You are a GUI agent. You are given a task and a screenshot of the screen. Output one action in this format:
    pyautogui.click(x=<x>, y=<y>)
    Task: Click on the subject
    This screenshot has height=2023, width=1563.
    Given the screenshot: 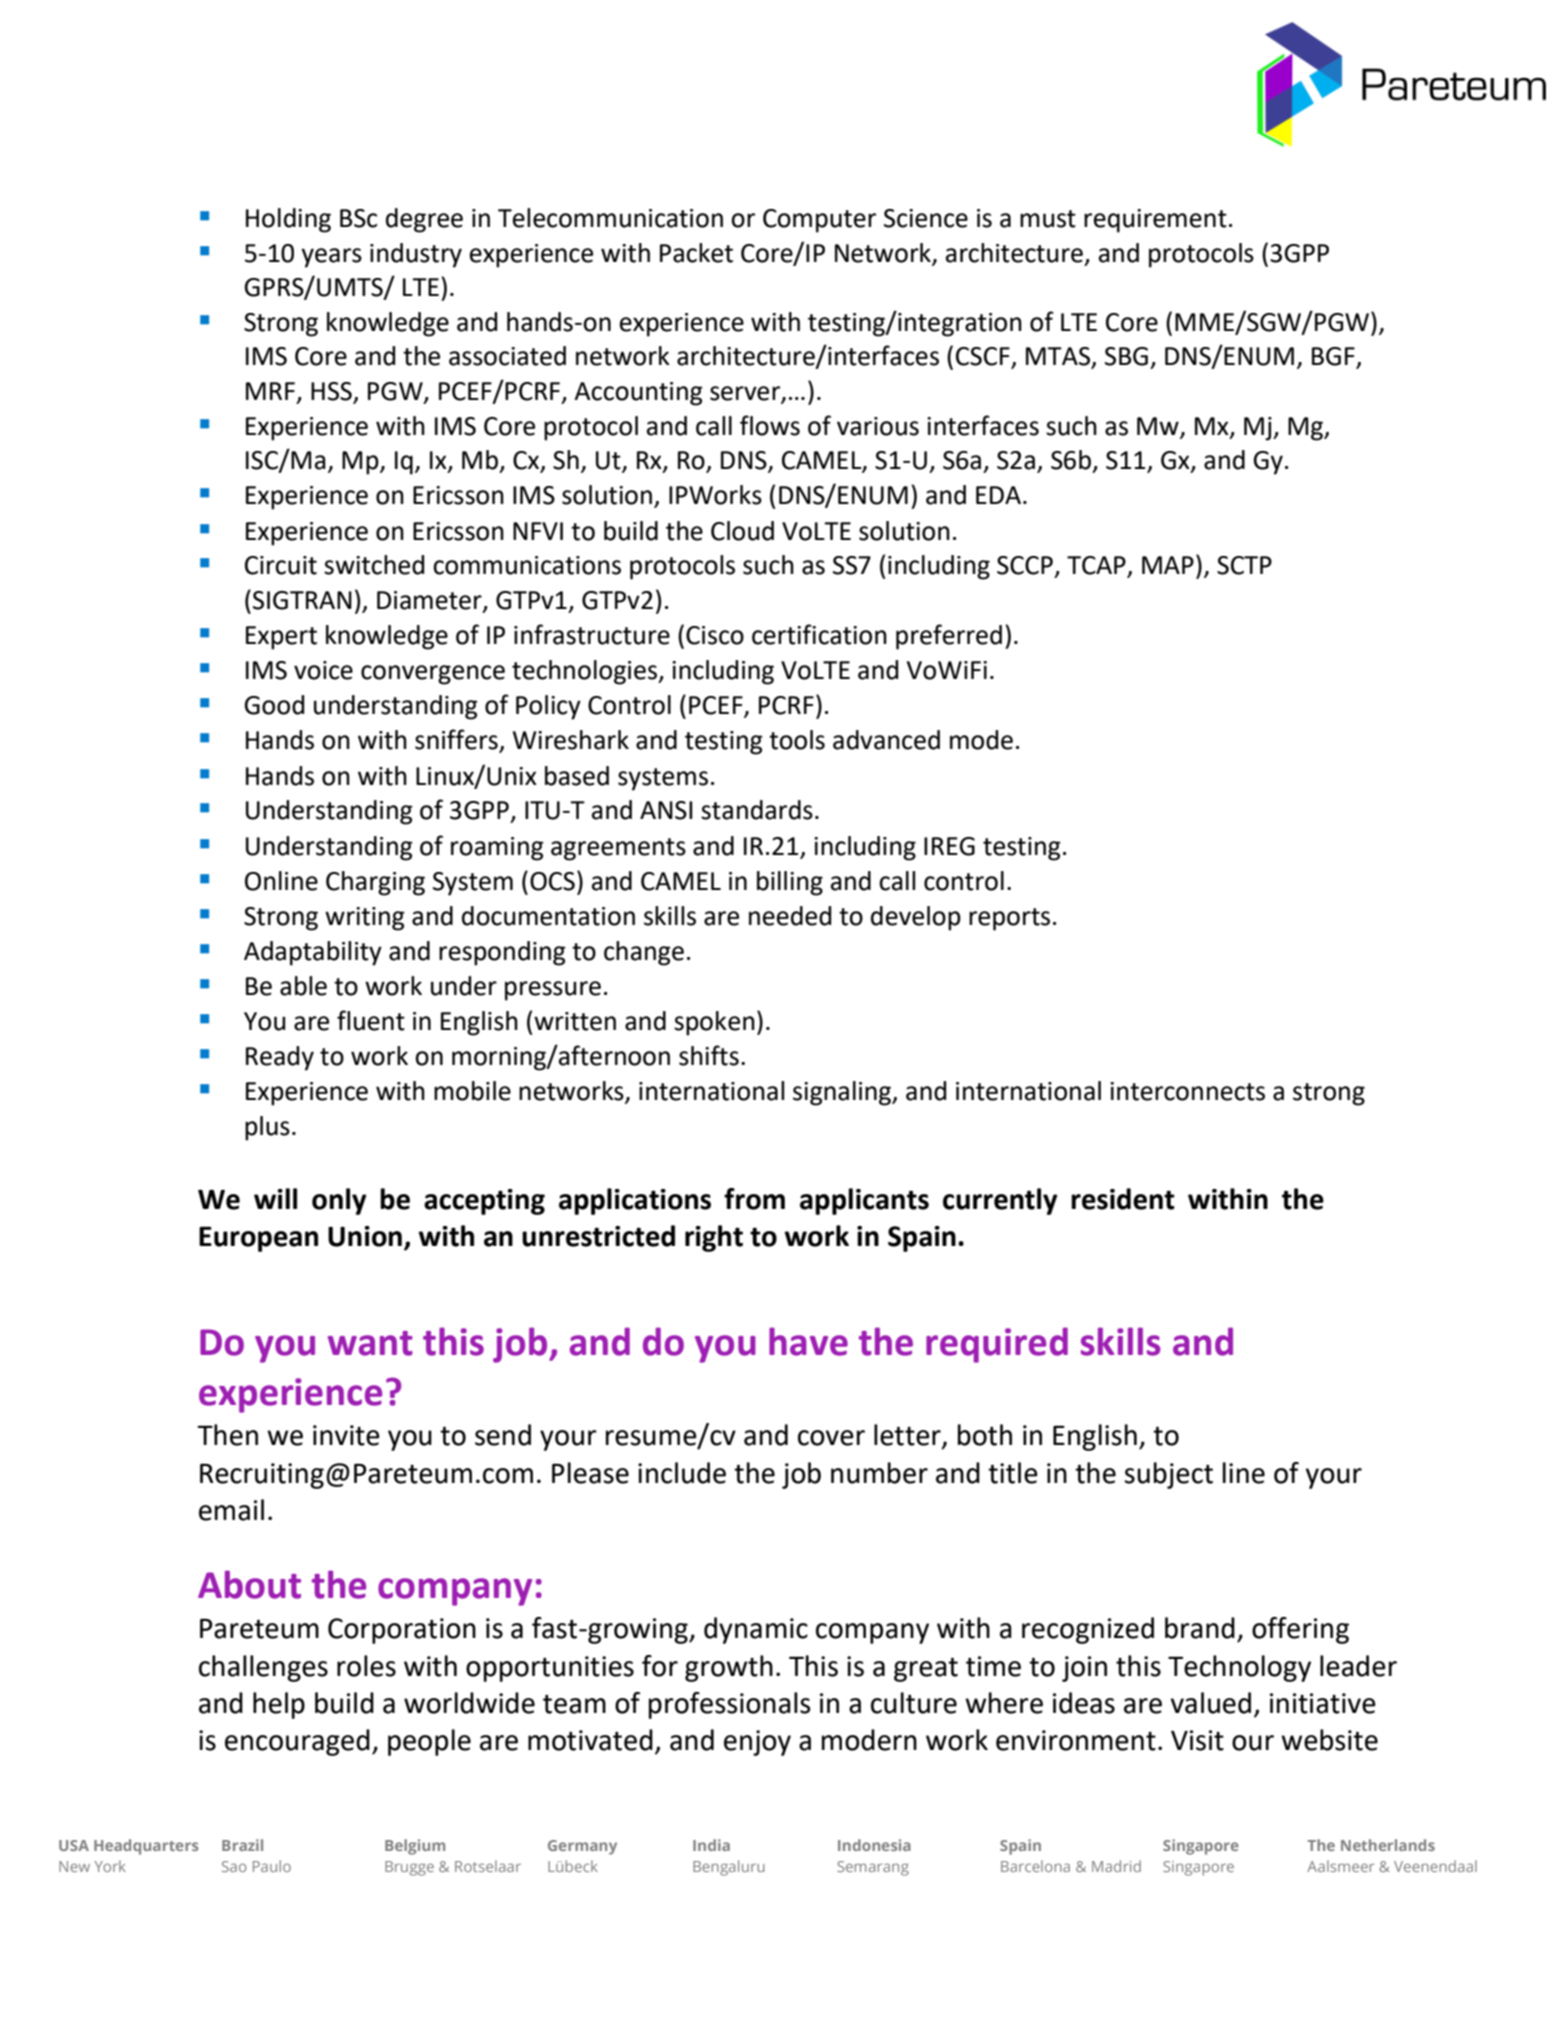 What is the action you would take?
    pyautogui.click(x=1168, y=1475)
